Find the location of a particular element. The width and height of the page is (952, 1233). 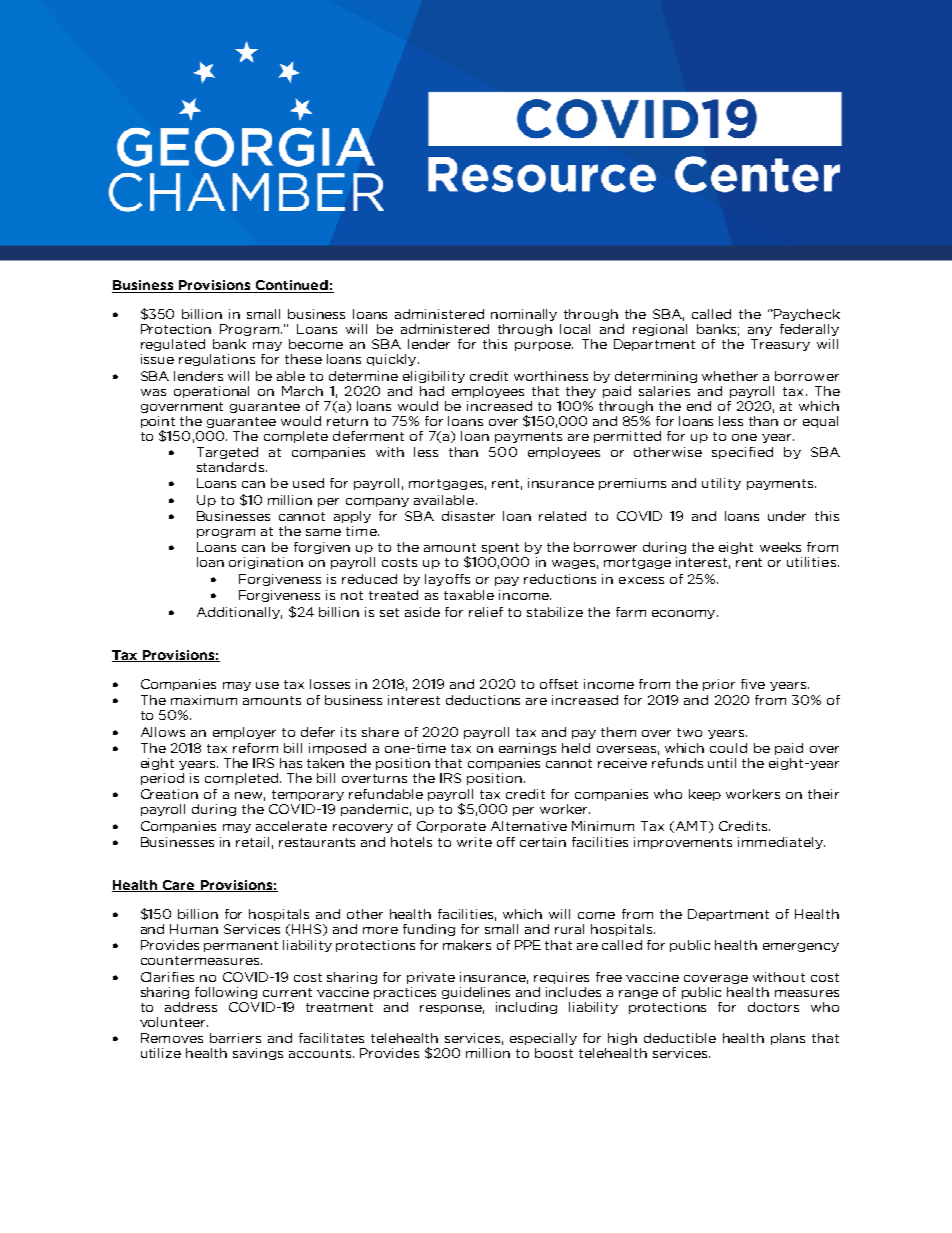

maximum is located at coordinates (204, 700).
